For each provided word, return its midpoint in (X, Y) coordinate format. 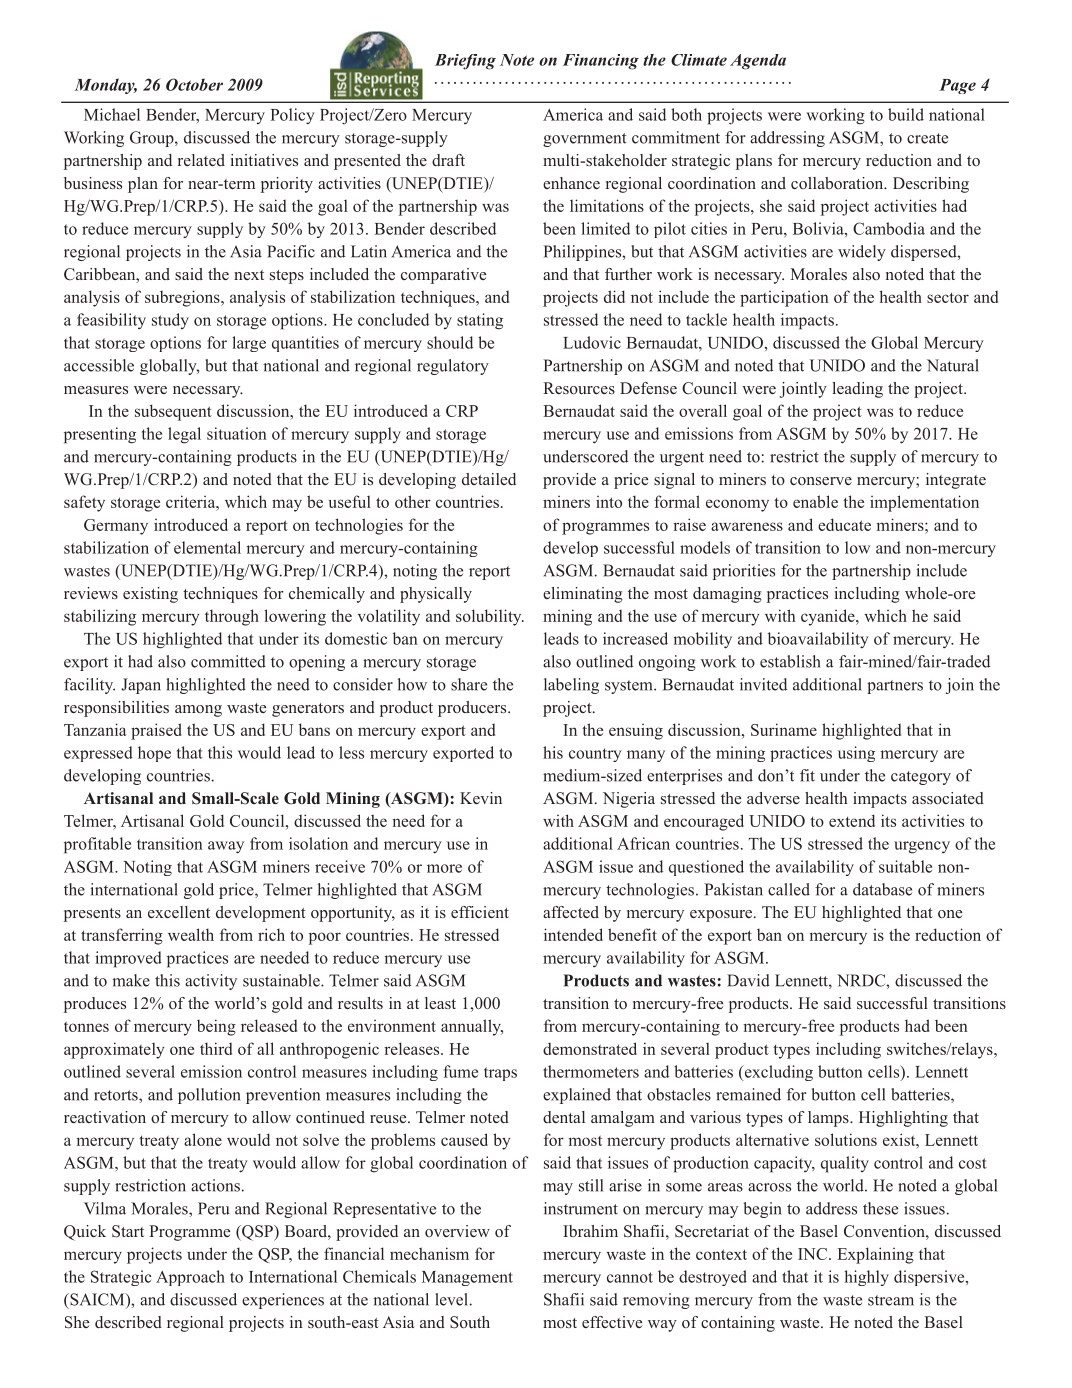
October (194, 84)
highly (866, 1278)
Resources (579, 388)
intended (573, 934)
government (585, 140)
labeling (571, 686)
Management (467, 1278)
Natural (953, 365)
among (198, 711)
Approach (190, 1278)
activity (211, 982)
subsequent (173, 412)
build (906, 114)
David (748, 980)
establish (790, 661)
